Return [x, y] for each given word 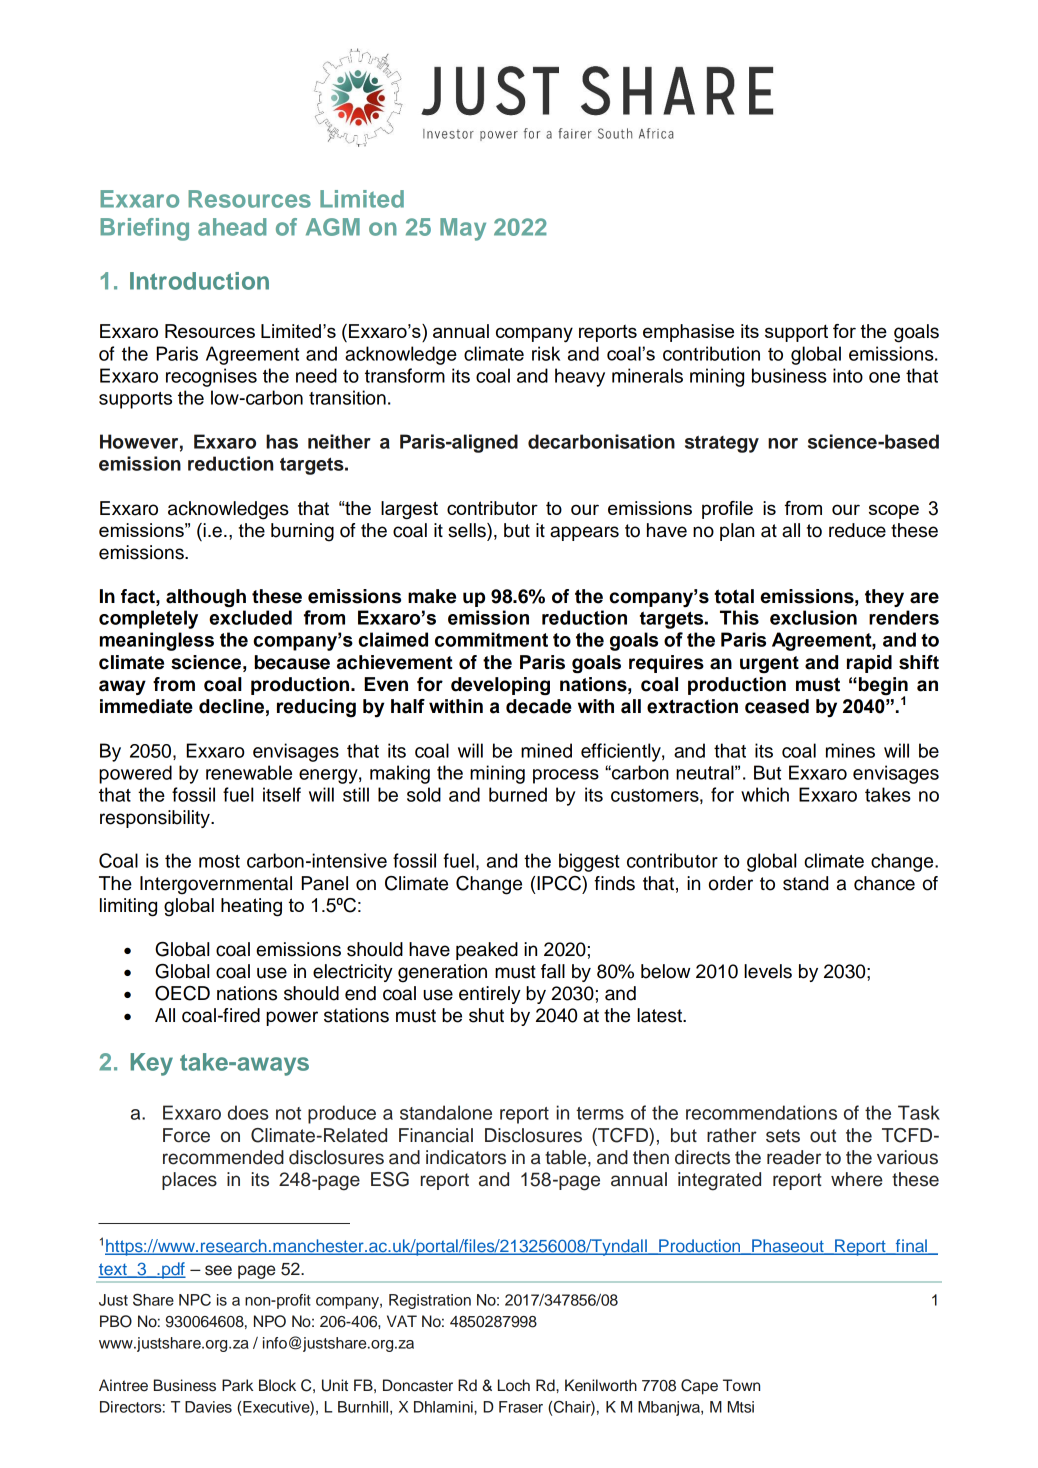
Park [237, 1385]
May [463, 229]
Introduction [199, 281]
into [848, 375]
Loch [514, 1385]
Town [741, 1385]
